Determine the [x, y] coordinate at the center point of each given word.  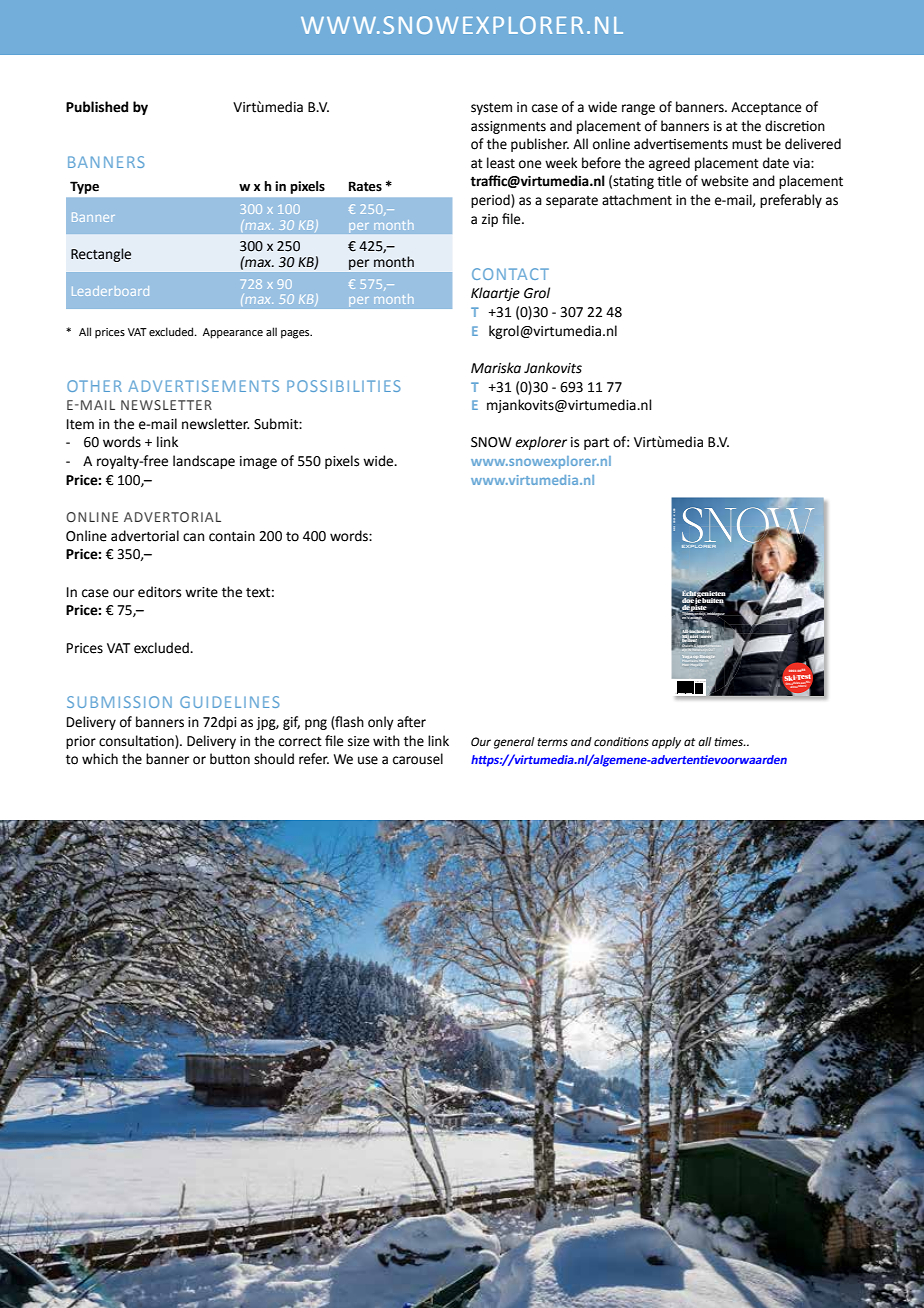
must [747, 145]
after [411, 722]
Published [97, 107]
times [730, 742]
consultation [137, 741]
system [491, 109]
